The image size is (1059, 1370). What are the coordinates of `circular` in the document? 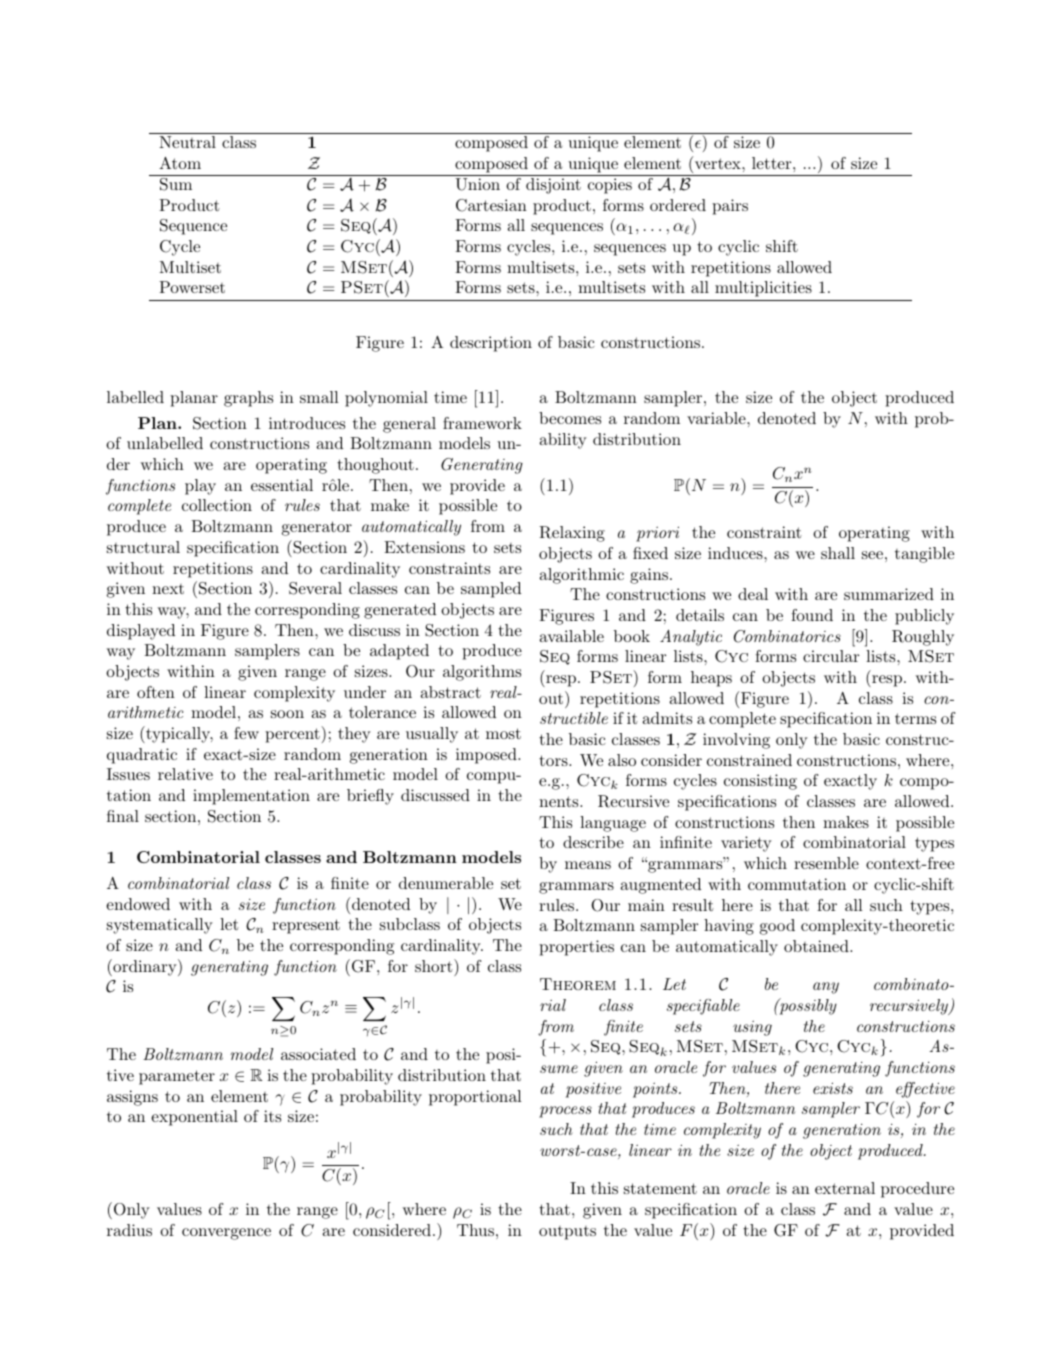 It's located at (831, 656).
